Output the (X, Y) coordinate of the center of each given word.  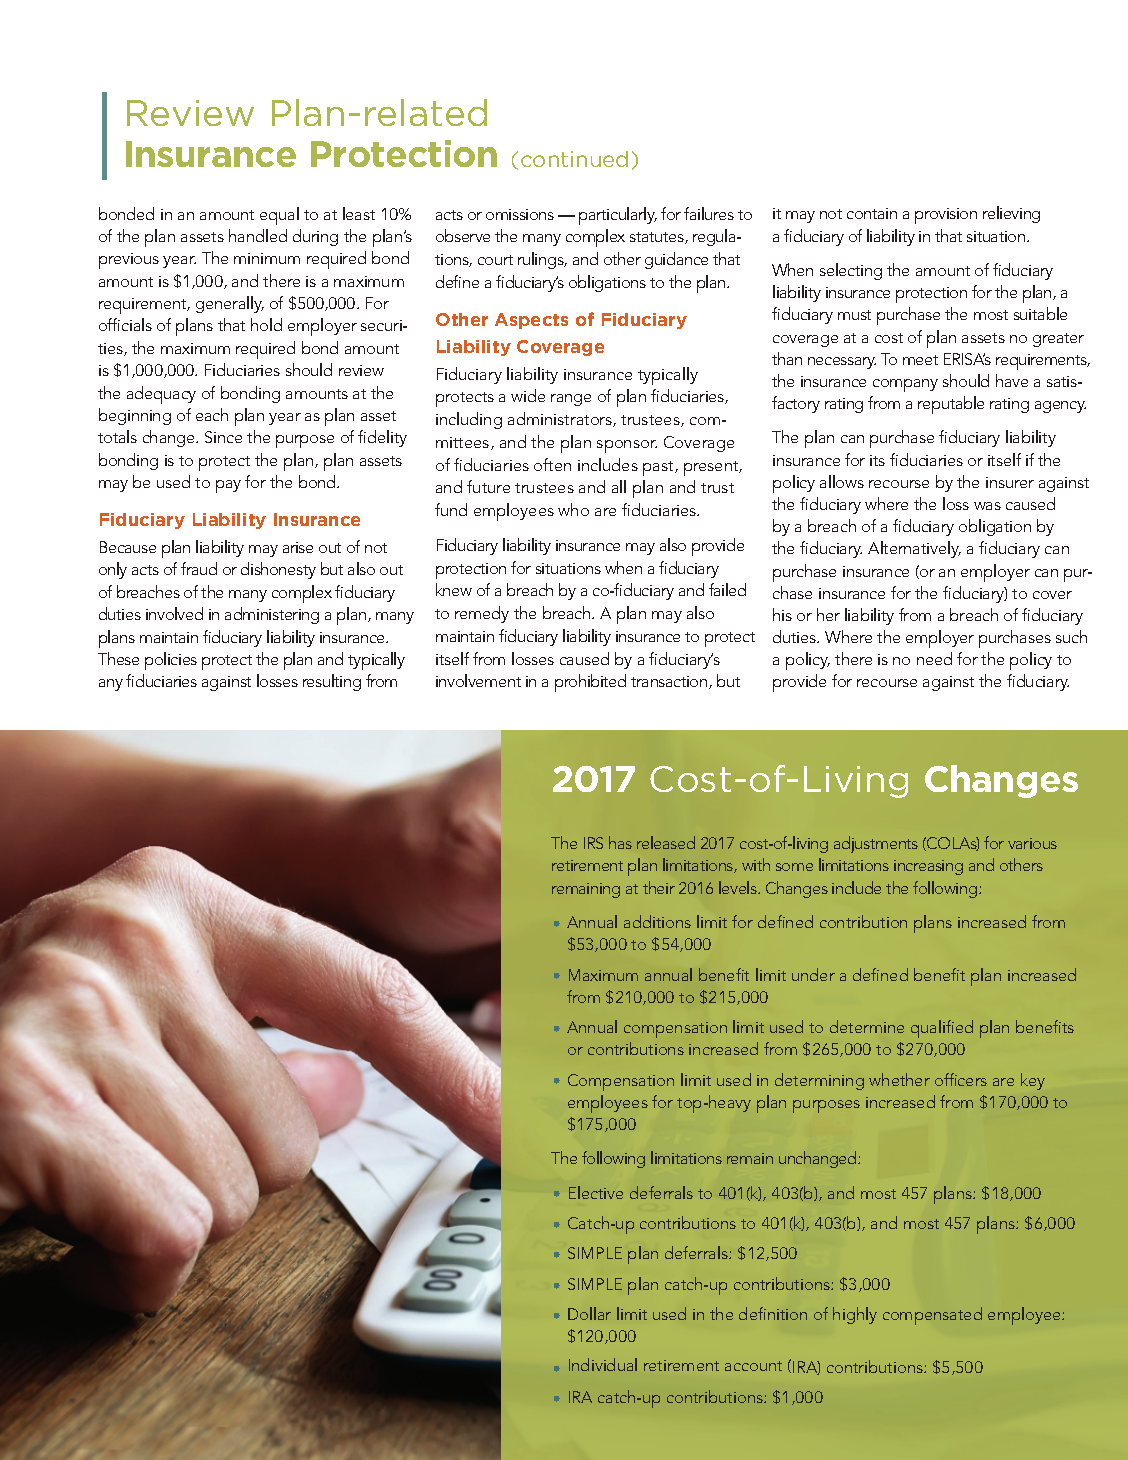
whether (899, 1079)
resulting (332, 682)
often (552, 464)
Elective (596, 1192)
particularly (618, 216)
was (987, 506)
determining (819, 1081)
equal (279, 216)
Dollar (589, 1313)
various (1032, 843)
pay (228, 486)
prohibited (590, 683)
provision (946, 216)
